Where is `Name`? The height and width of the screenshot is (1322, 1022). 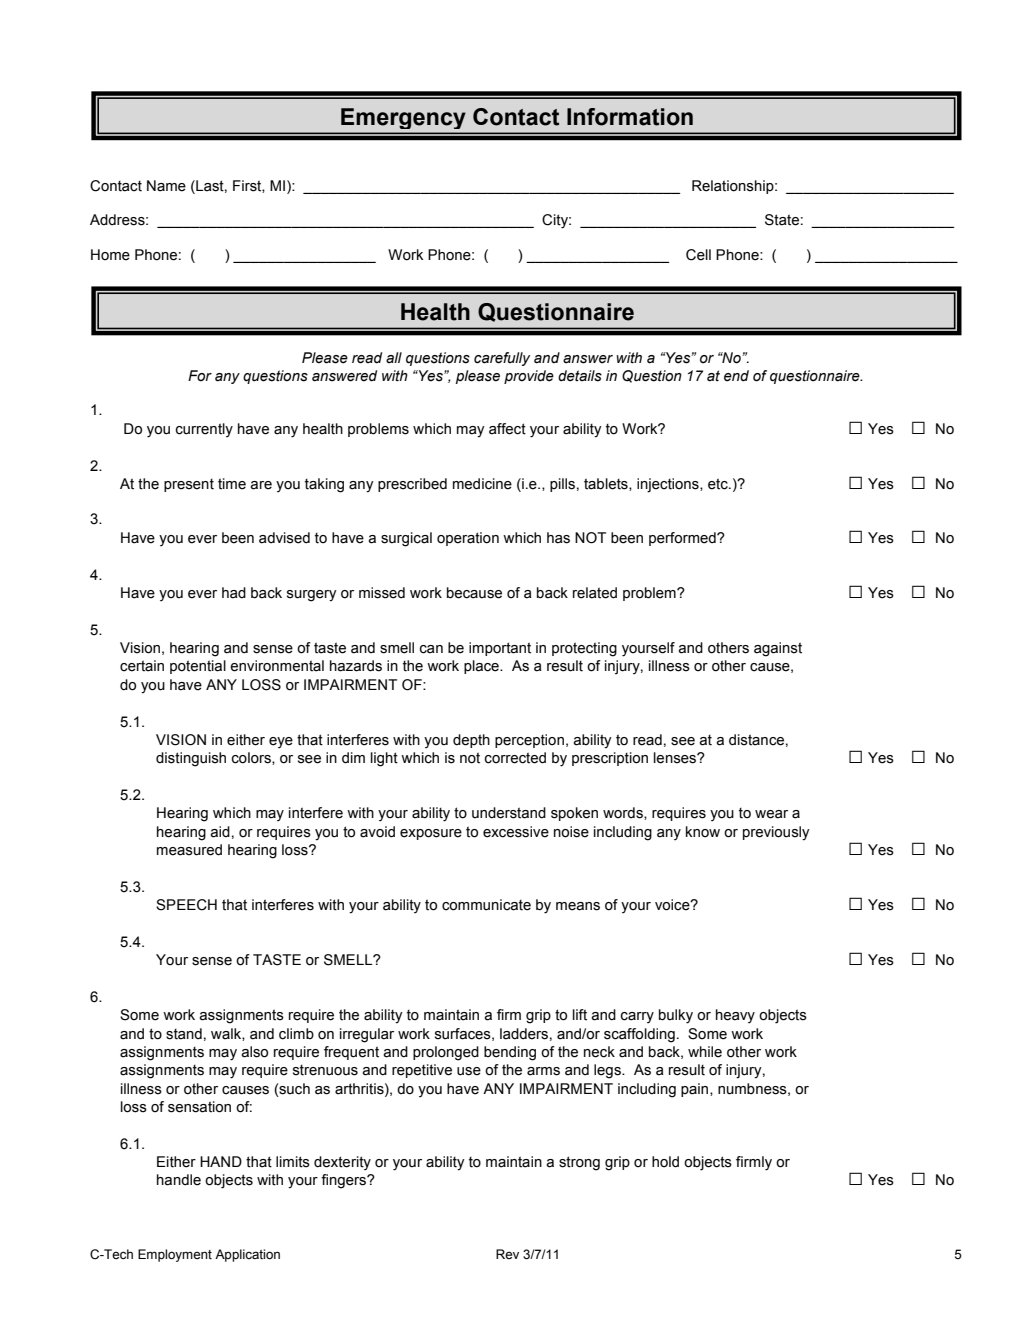
Name is located at coordinates (166, 186).
